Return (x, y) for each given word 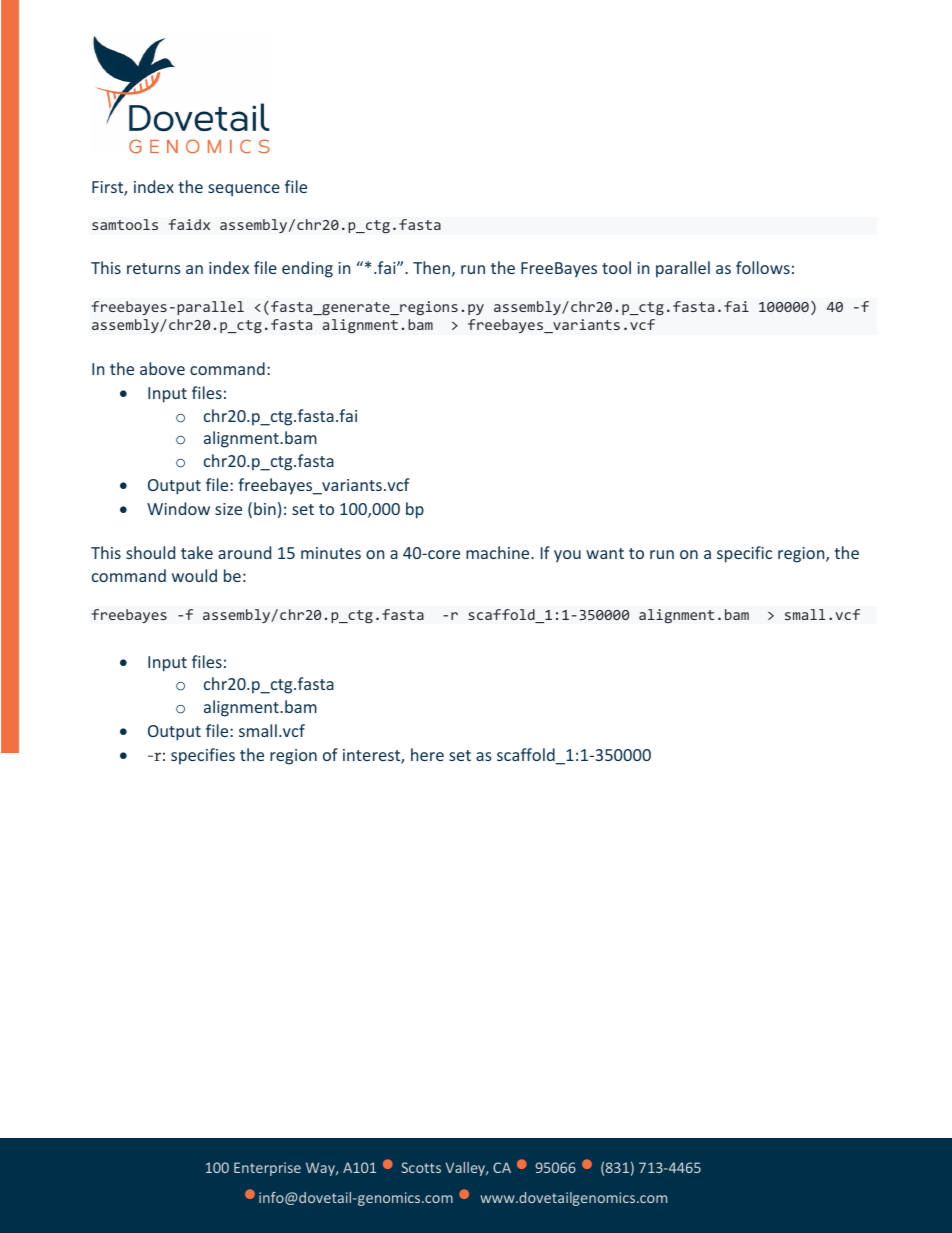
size (228, 509)
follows (763, 267)
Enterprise (267, 1169)
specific (744, 554)
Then (431, 267)
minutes (331, 553)
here (427, 754)
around (244, 552)
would (194, 575)
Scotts (421, 1167)
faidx (189, 224)
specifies (203, 756)
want (605, 553)
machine (499, 552)
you (567, 556)
